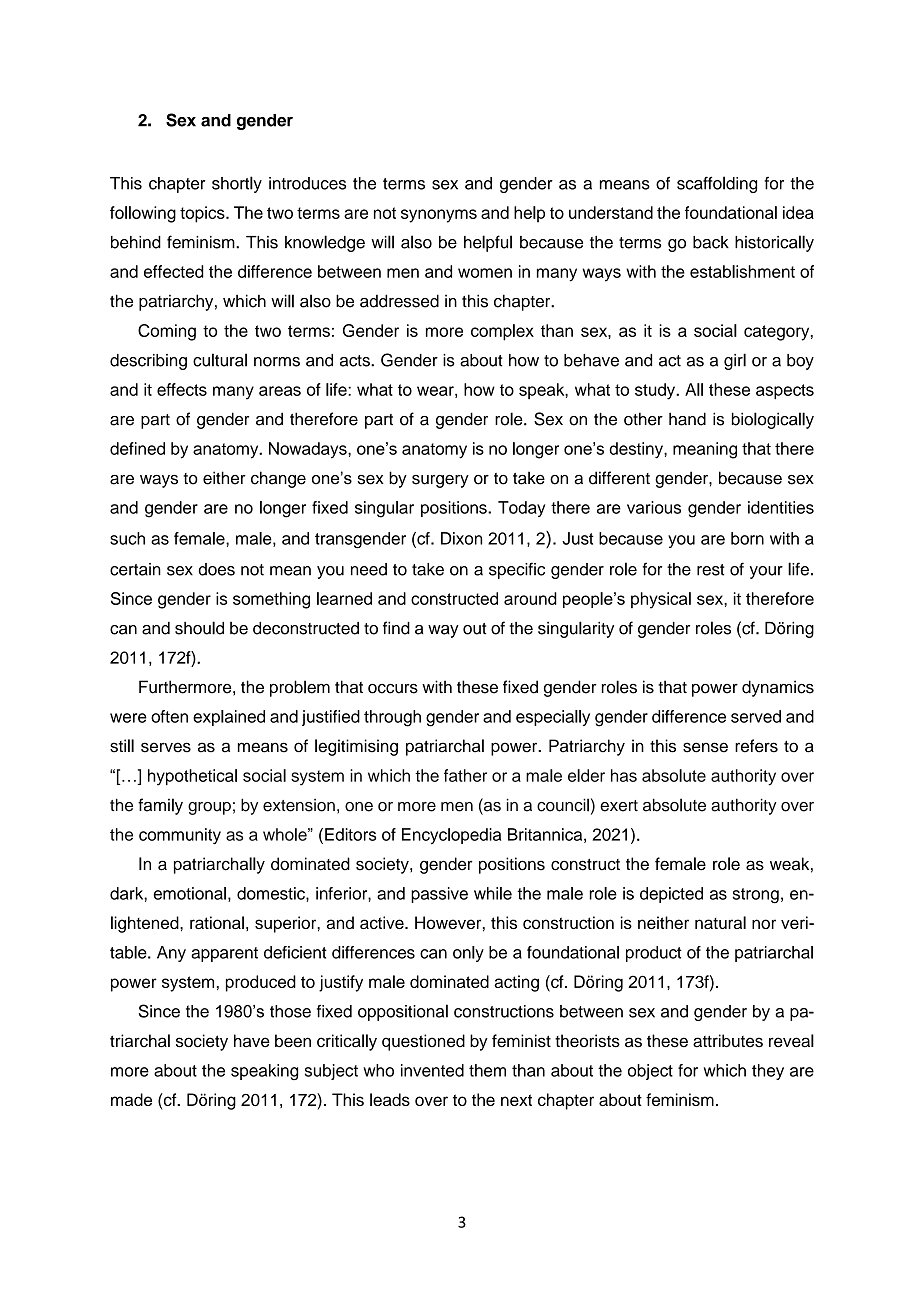  Describe the element at coordinates (487, 1070) in the image. I see `them` at that location.
